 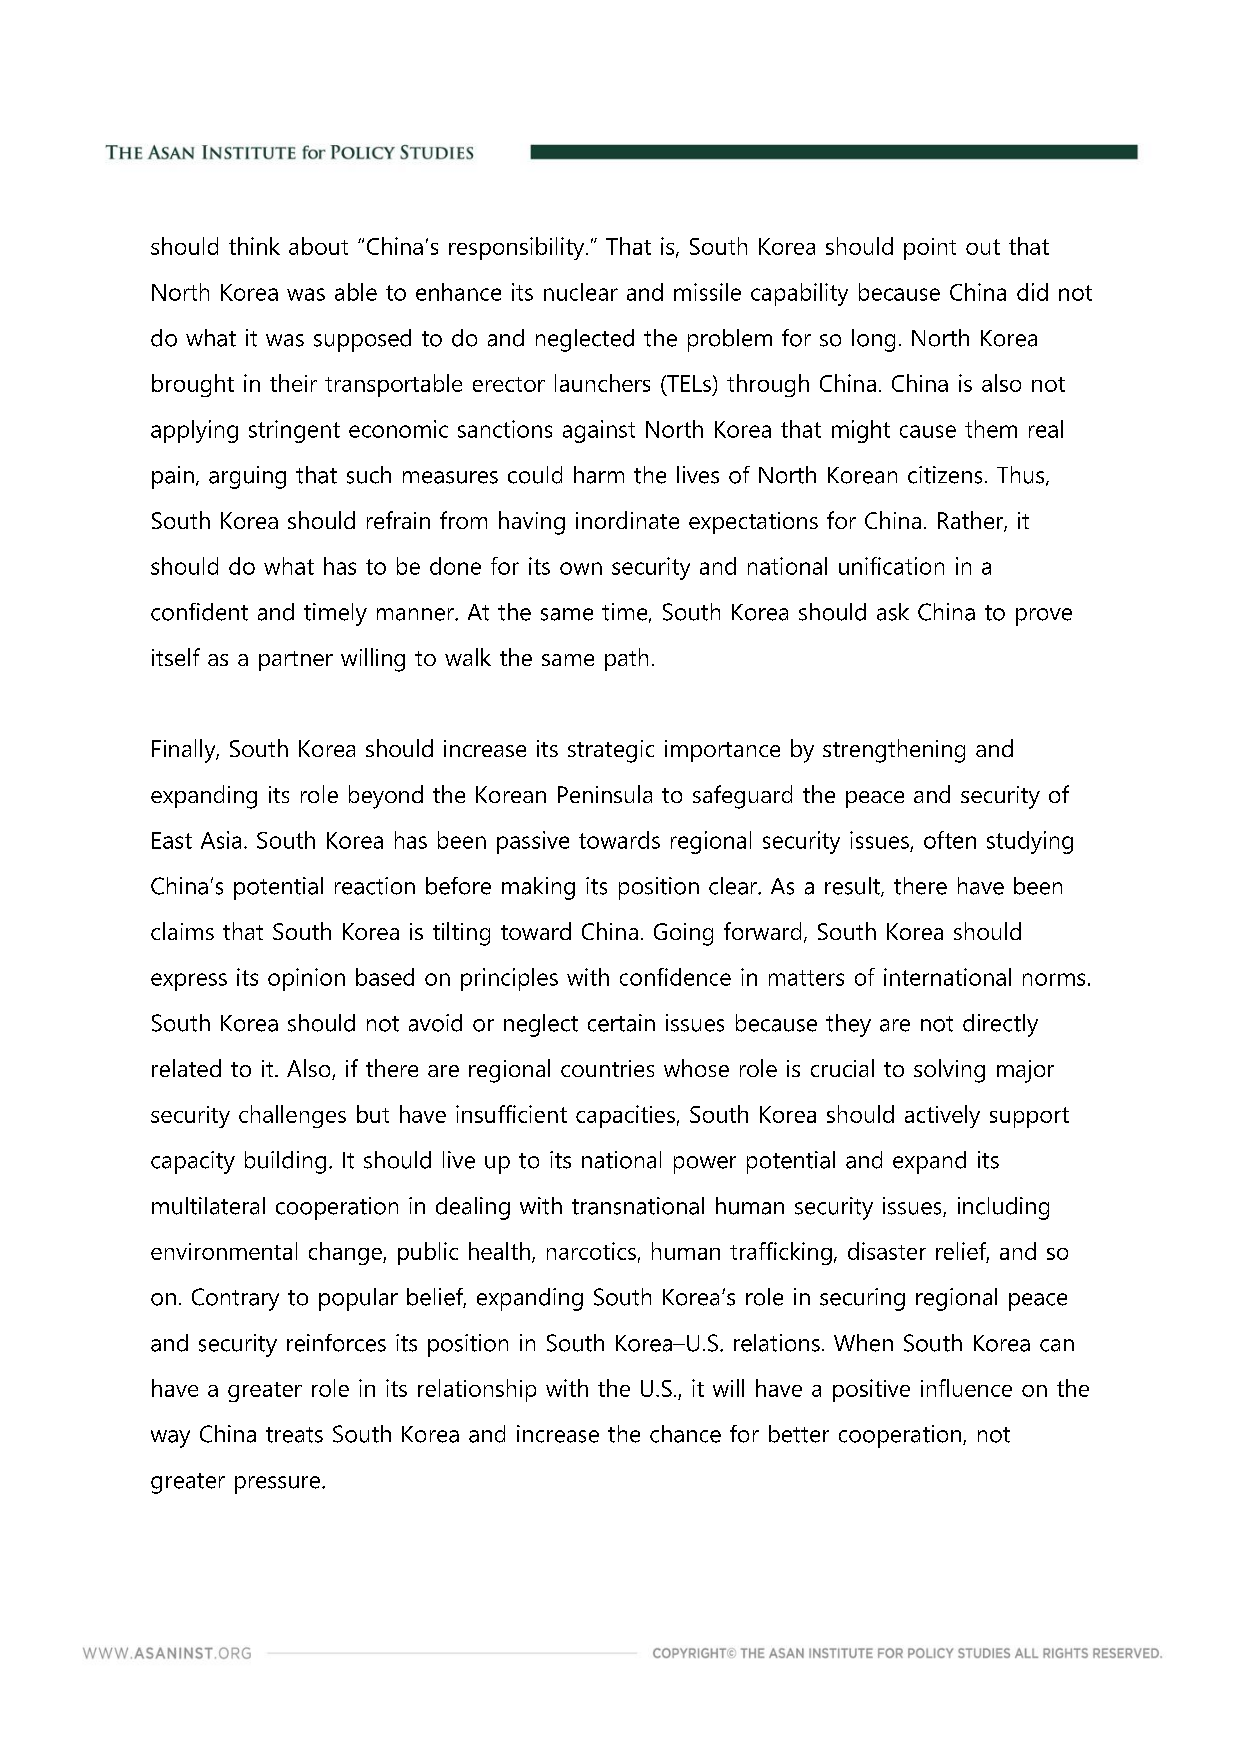 I want to click on challenges, so click(x=292, y=1116).
